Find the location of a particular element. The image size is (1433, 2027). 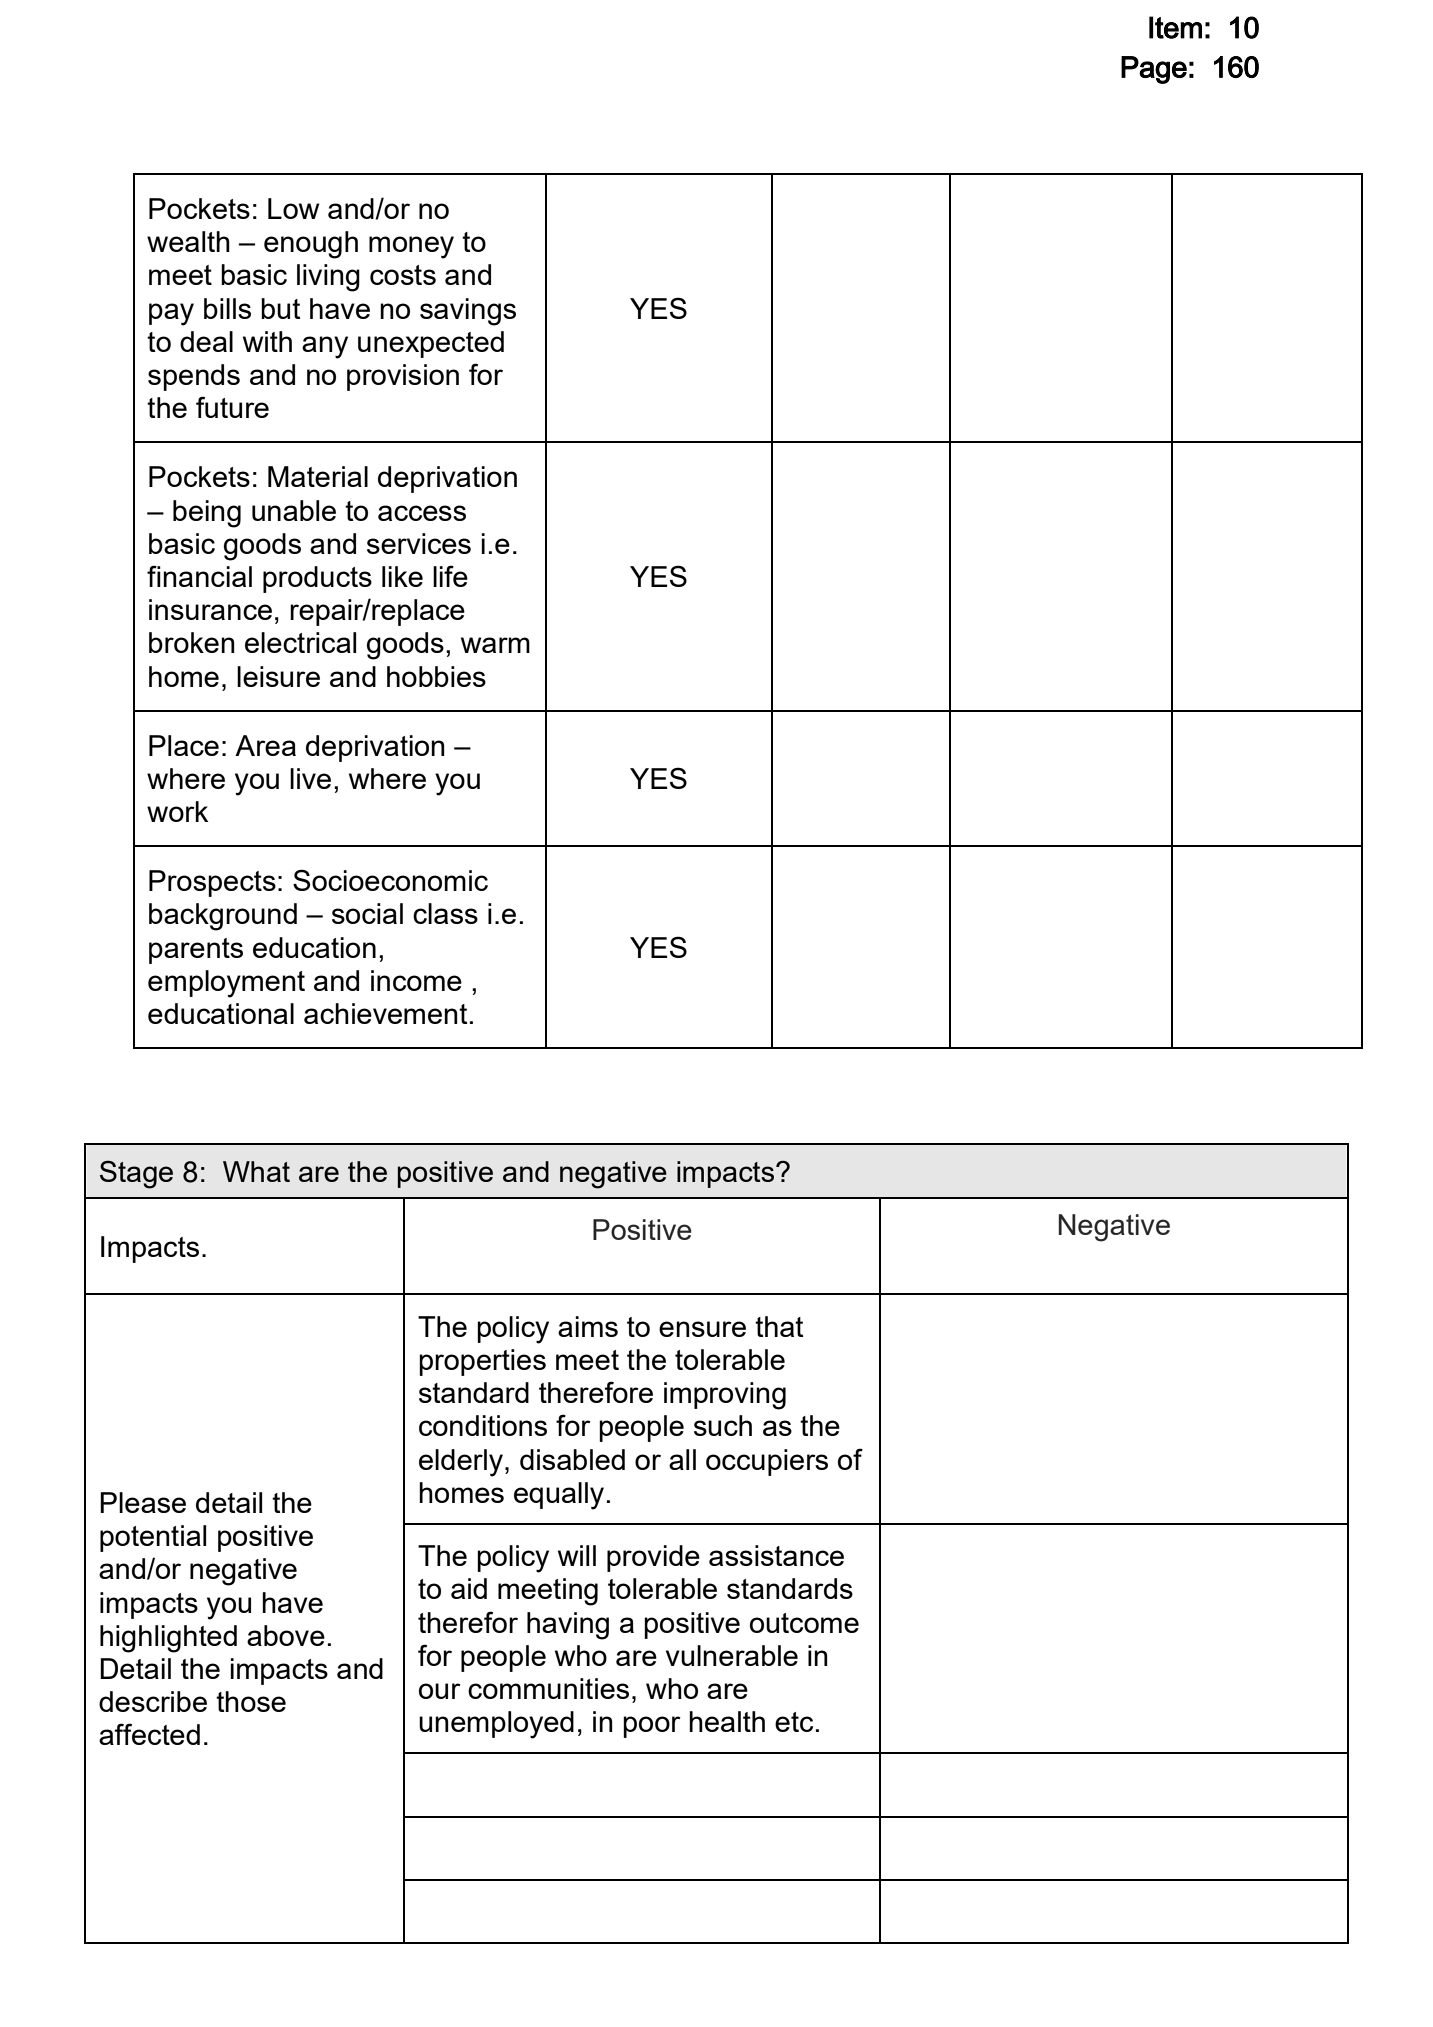

insurance is located at coordinates (210, 609).
